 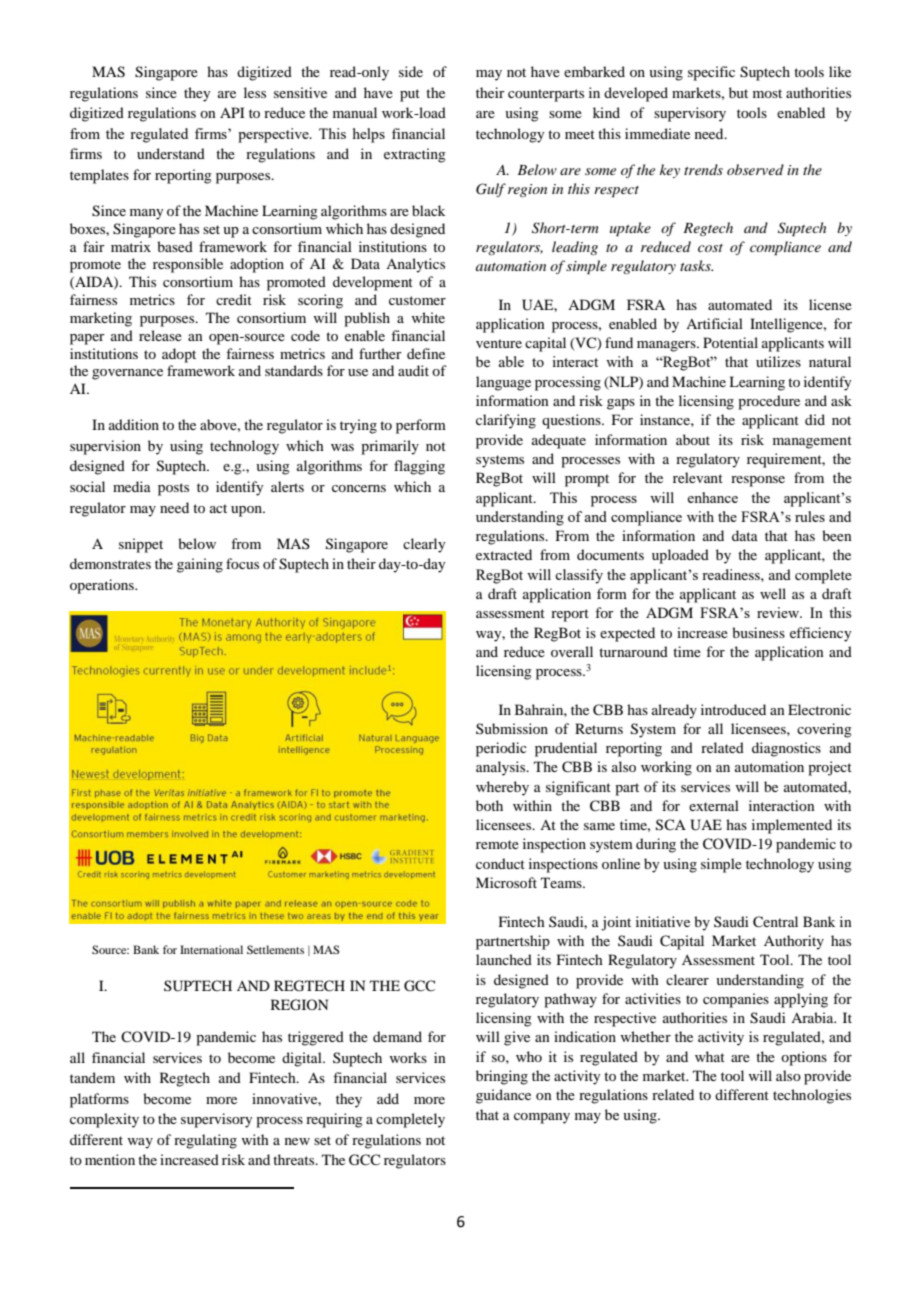 What do you see at coordinates (160, 335) in the document?
I see `release` at bounding box center [160, 335].
